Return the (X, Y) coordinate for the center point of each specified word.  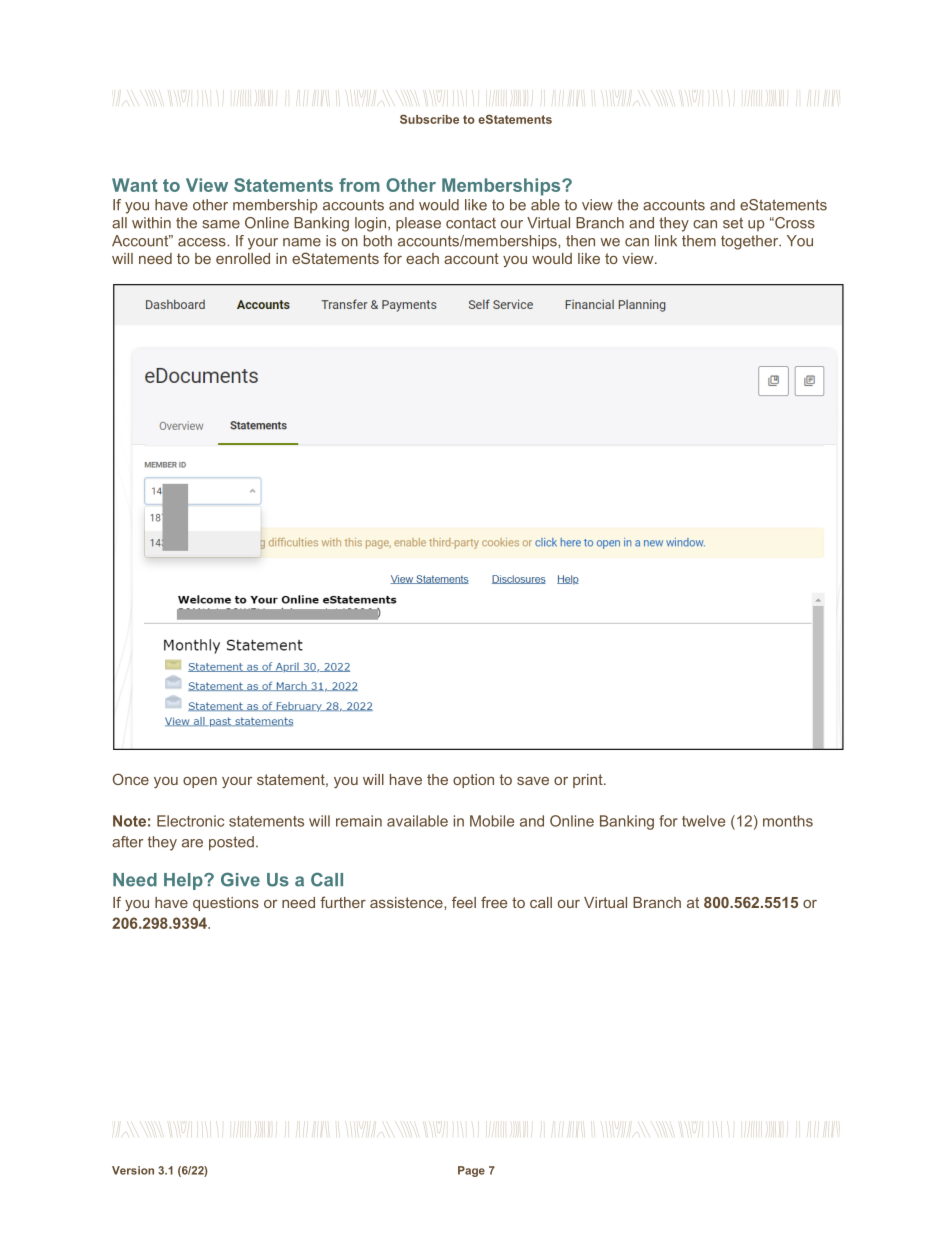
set (733, 223)
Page (471, 1171)
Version (133, 1170)
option (473, 781)
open (200, 782)
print (589, 781)
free (494, 902)
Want (135, 185)
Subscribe (429, 119)
